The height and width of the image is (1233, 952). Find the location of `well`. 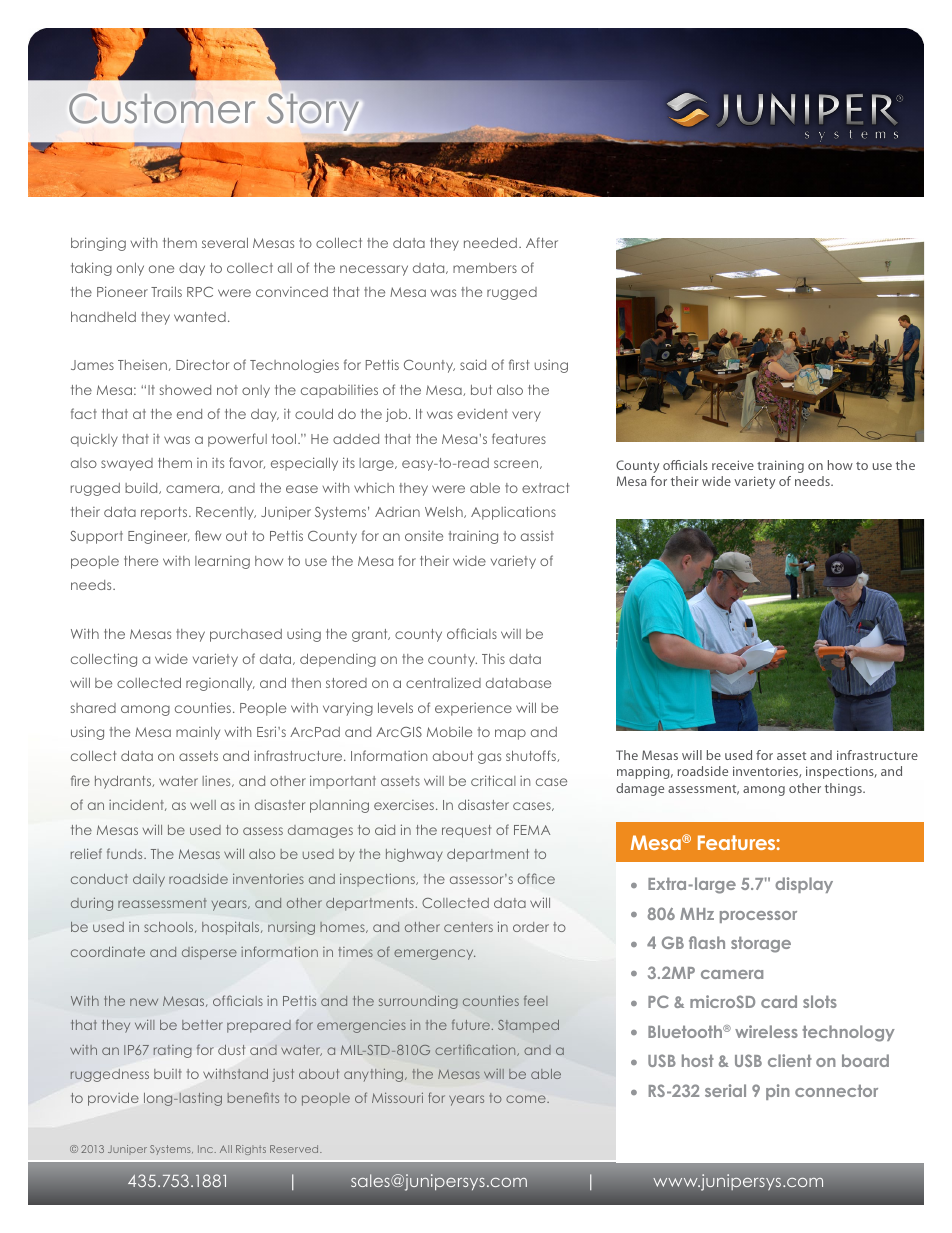

well is located at coordinates (203, 805).
